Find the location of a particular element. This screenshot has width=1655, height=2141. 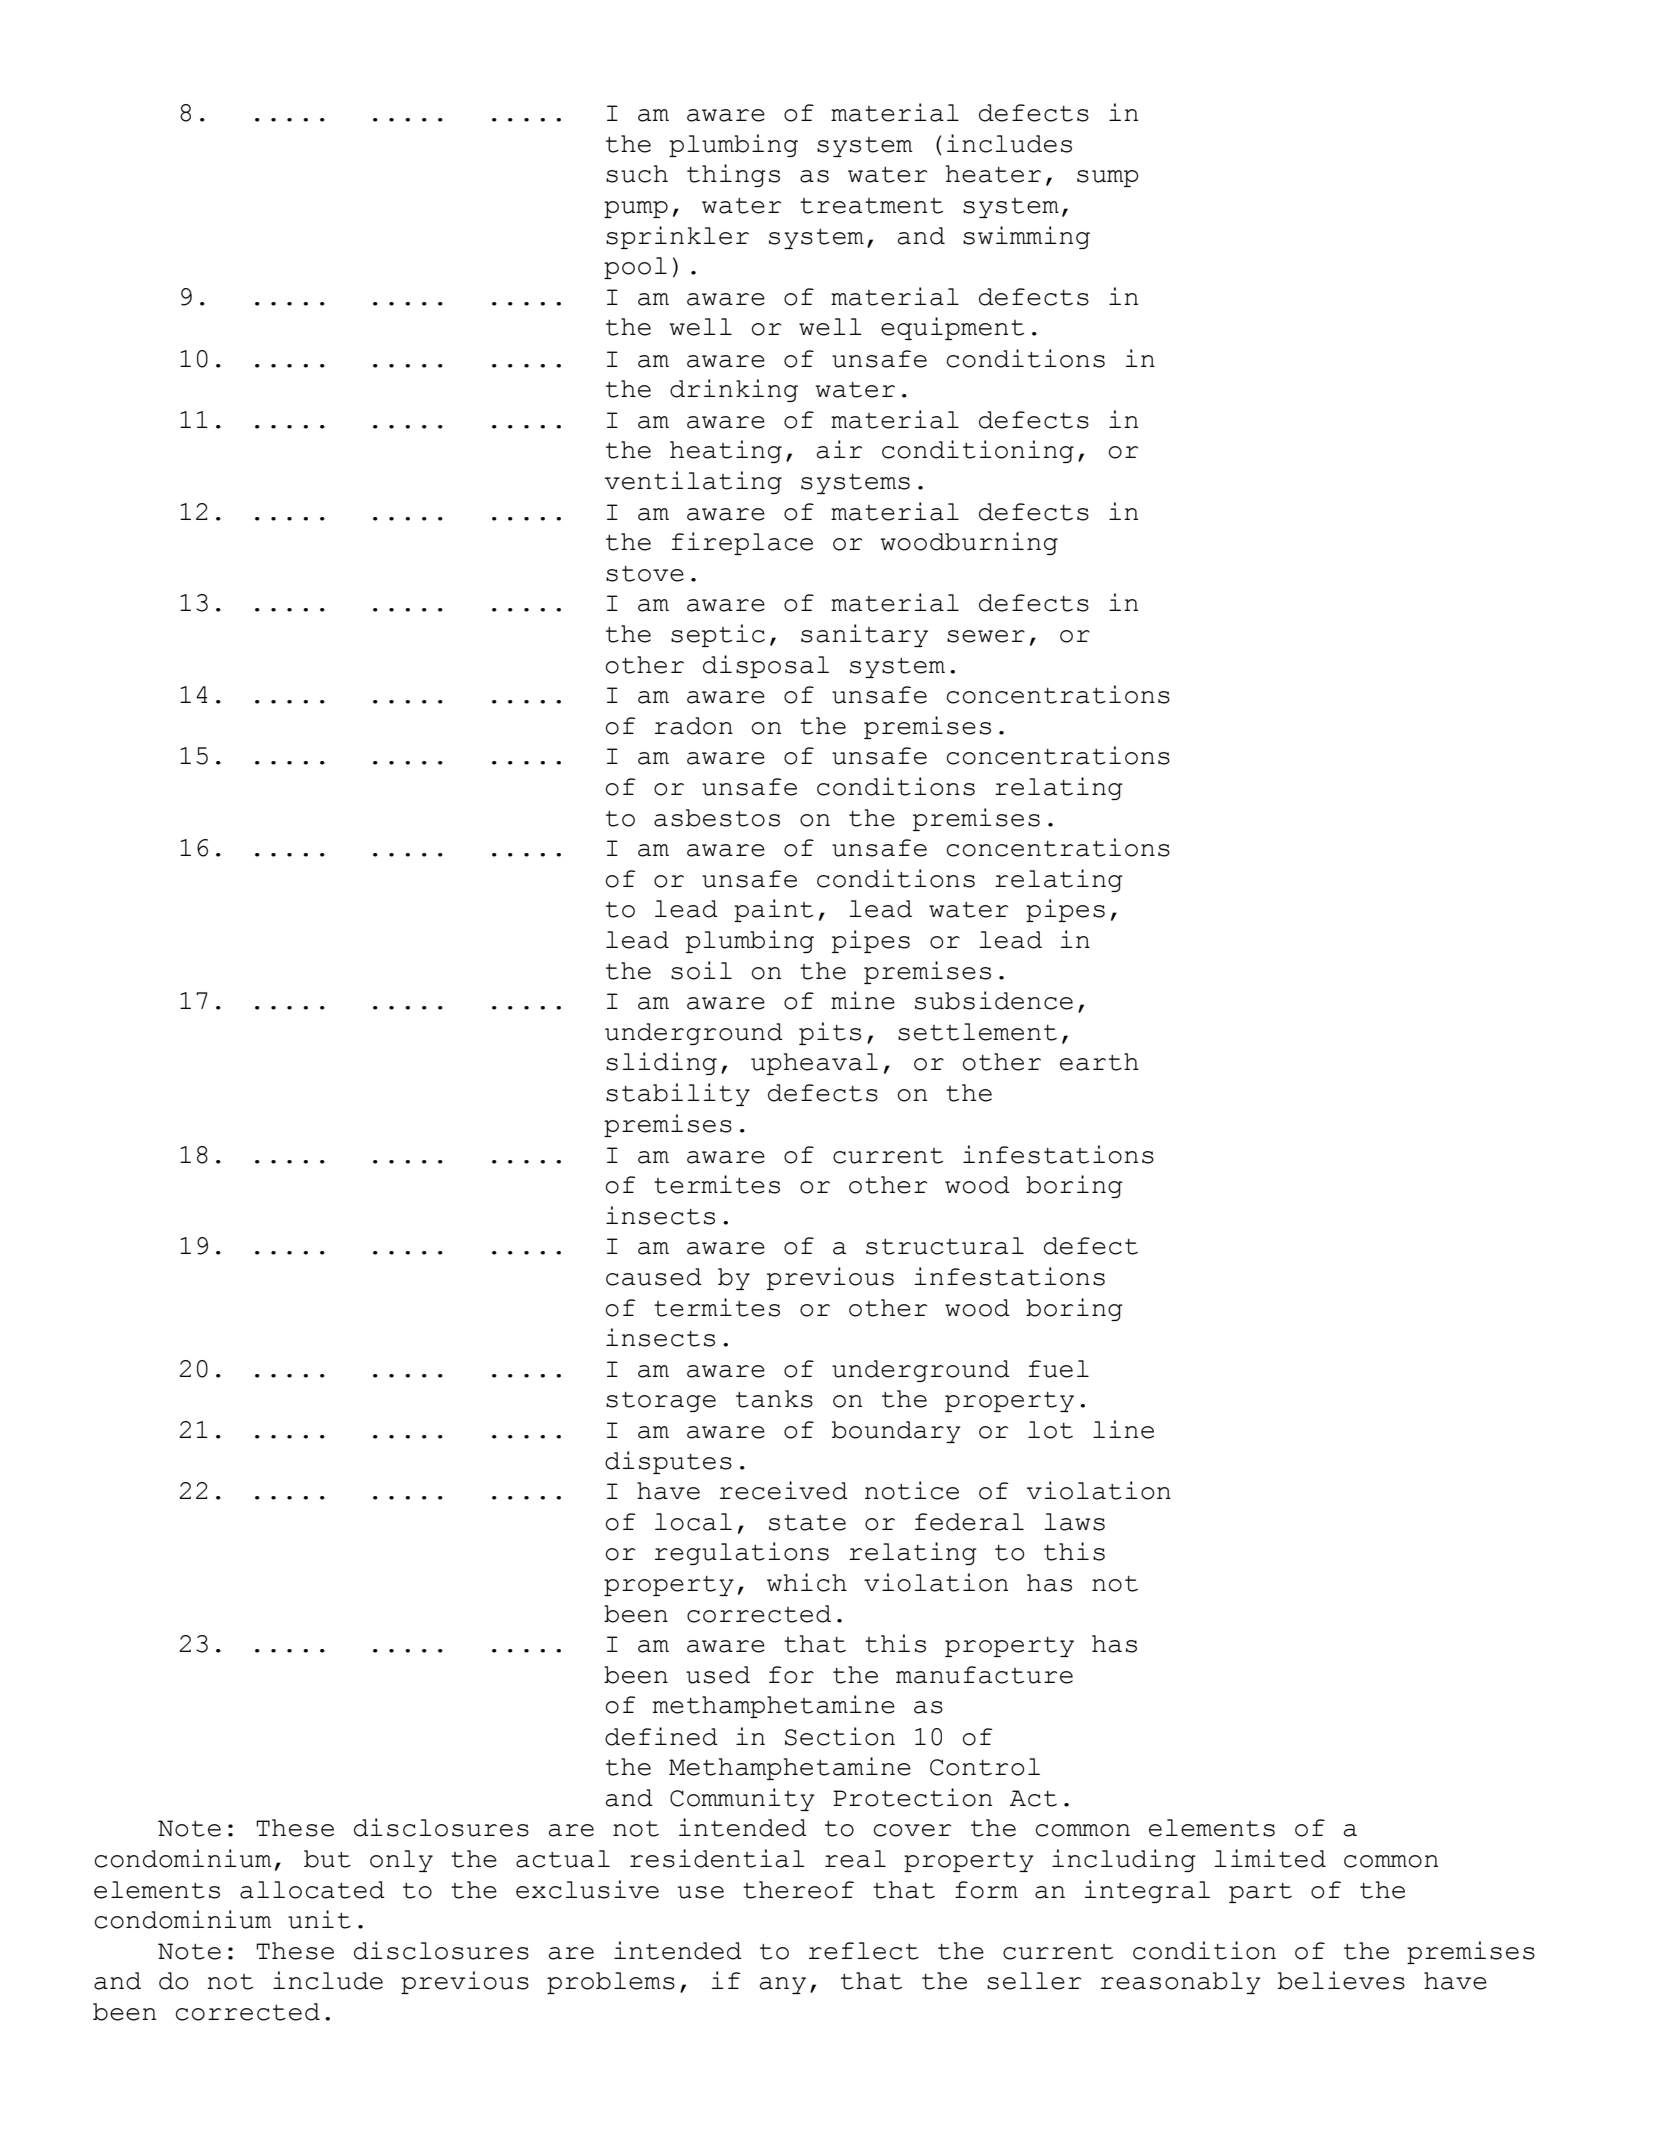

radon is located at coordinates (694, 726).
